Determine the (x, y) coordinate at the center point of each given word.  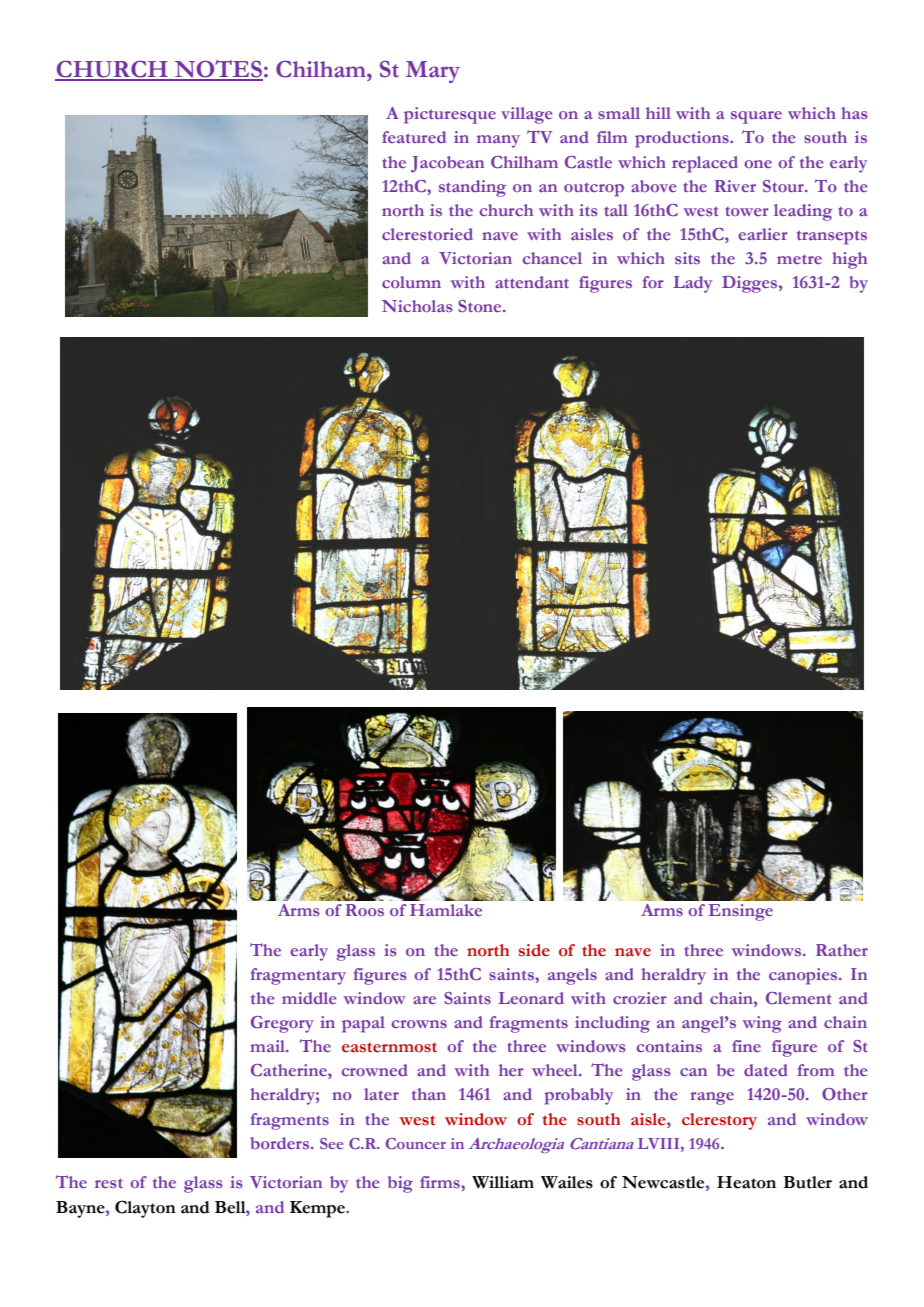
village (527, 115)
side (534, 950)
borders (279, 1143)
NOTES (217, 70)
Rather (842, 950)
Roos (365, 910)
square (756, 117)
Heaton (746, 1182)
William (503, 1182)
